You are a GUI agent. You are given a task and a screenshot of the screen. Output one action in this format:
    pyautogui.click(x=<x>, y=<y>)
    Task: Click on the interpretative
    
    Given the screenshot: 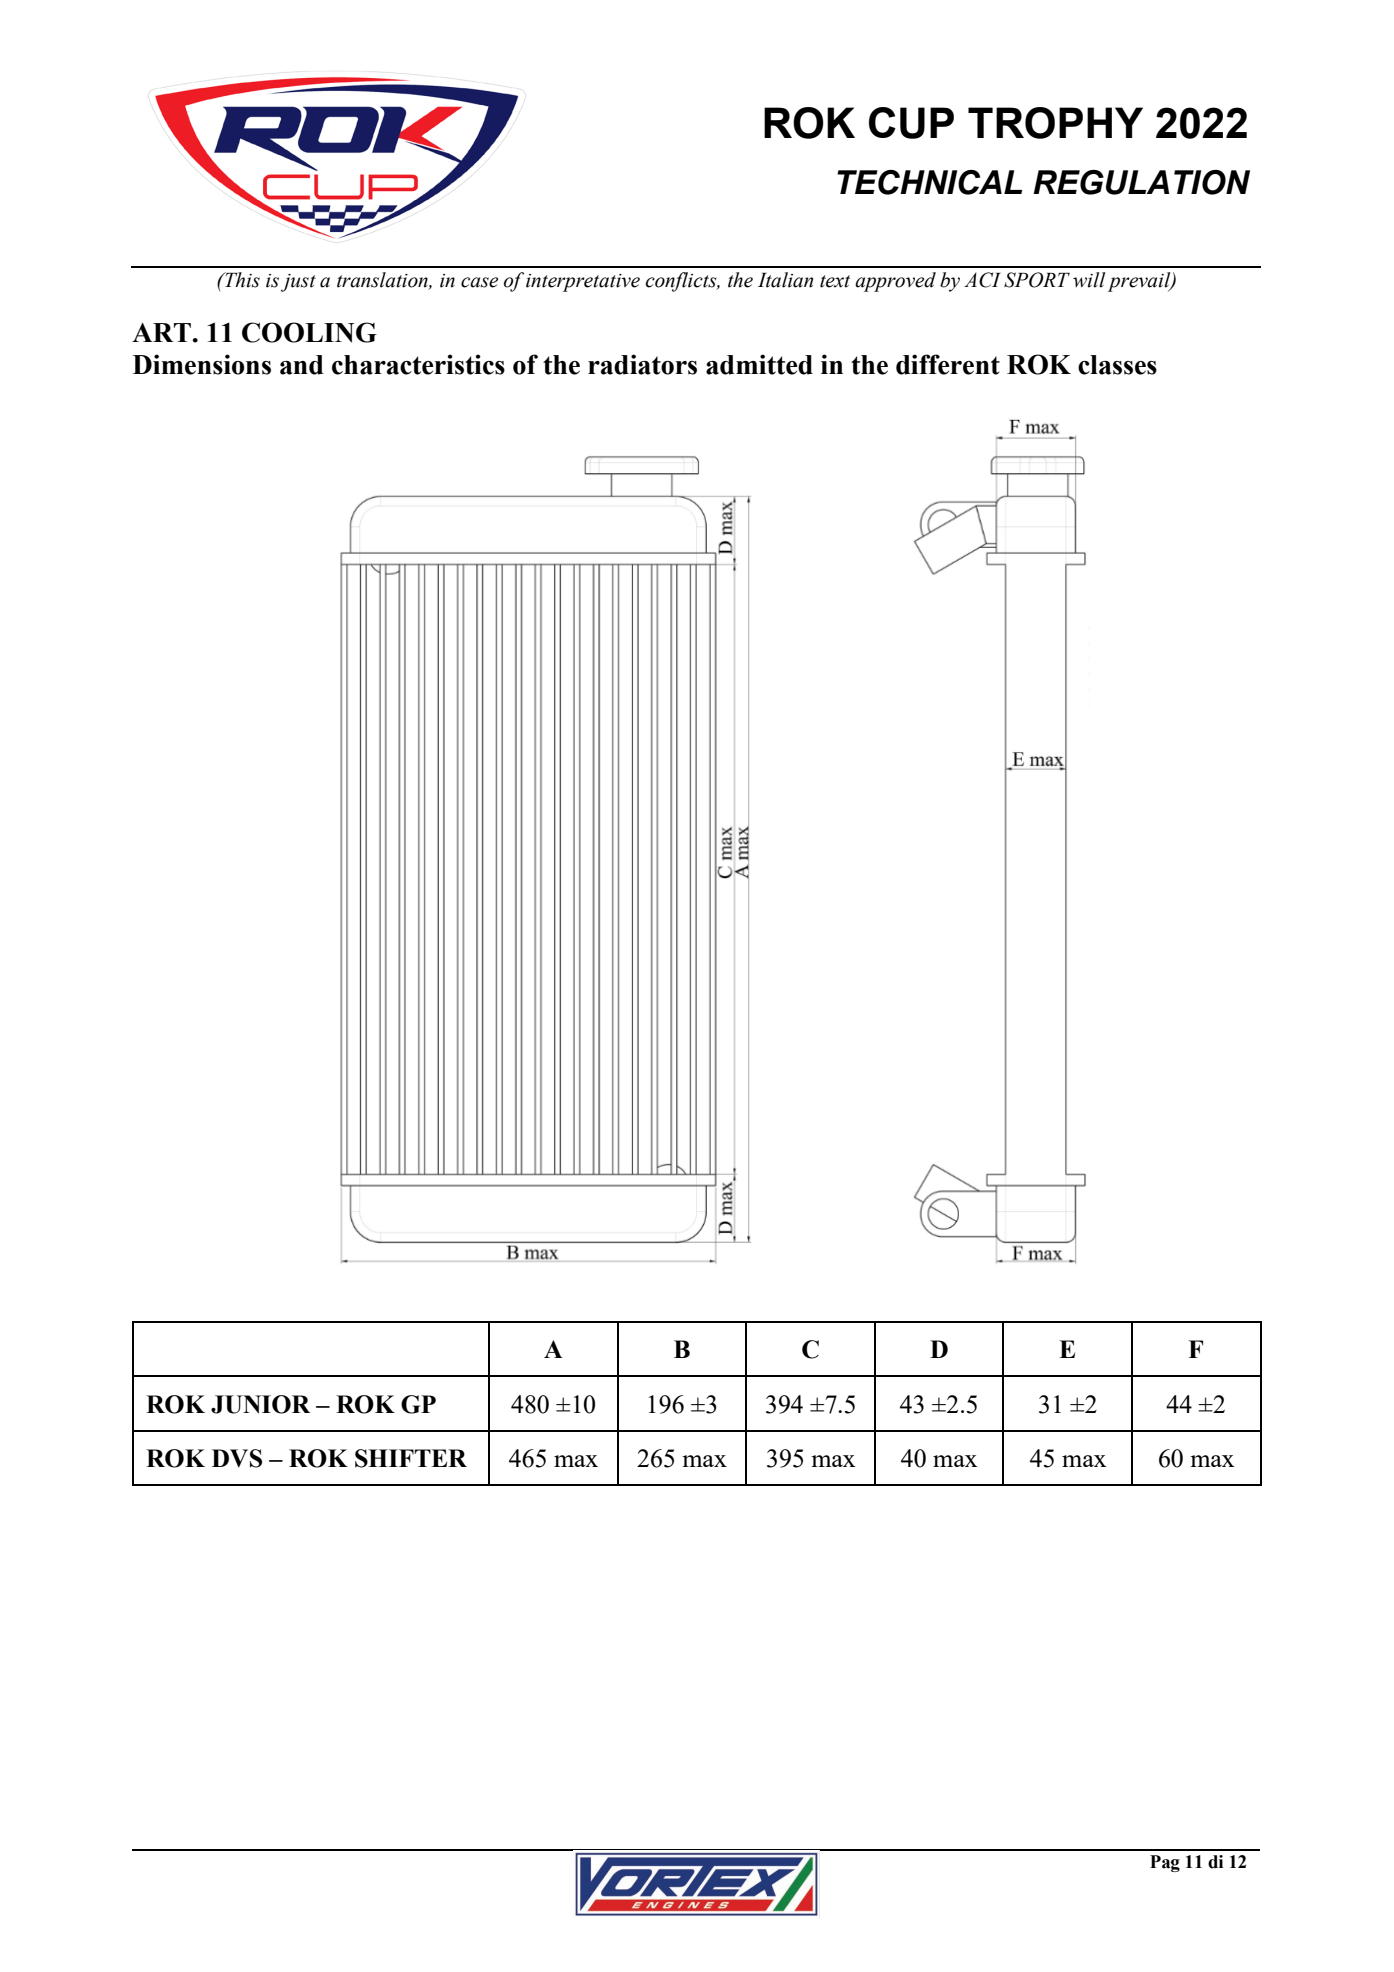 What is the action you would take?
    pyautogui.click(x=583, y=283)
